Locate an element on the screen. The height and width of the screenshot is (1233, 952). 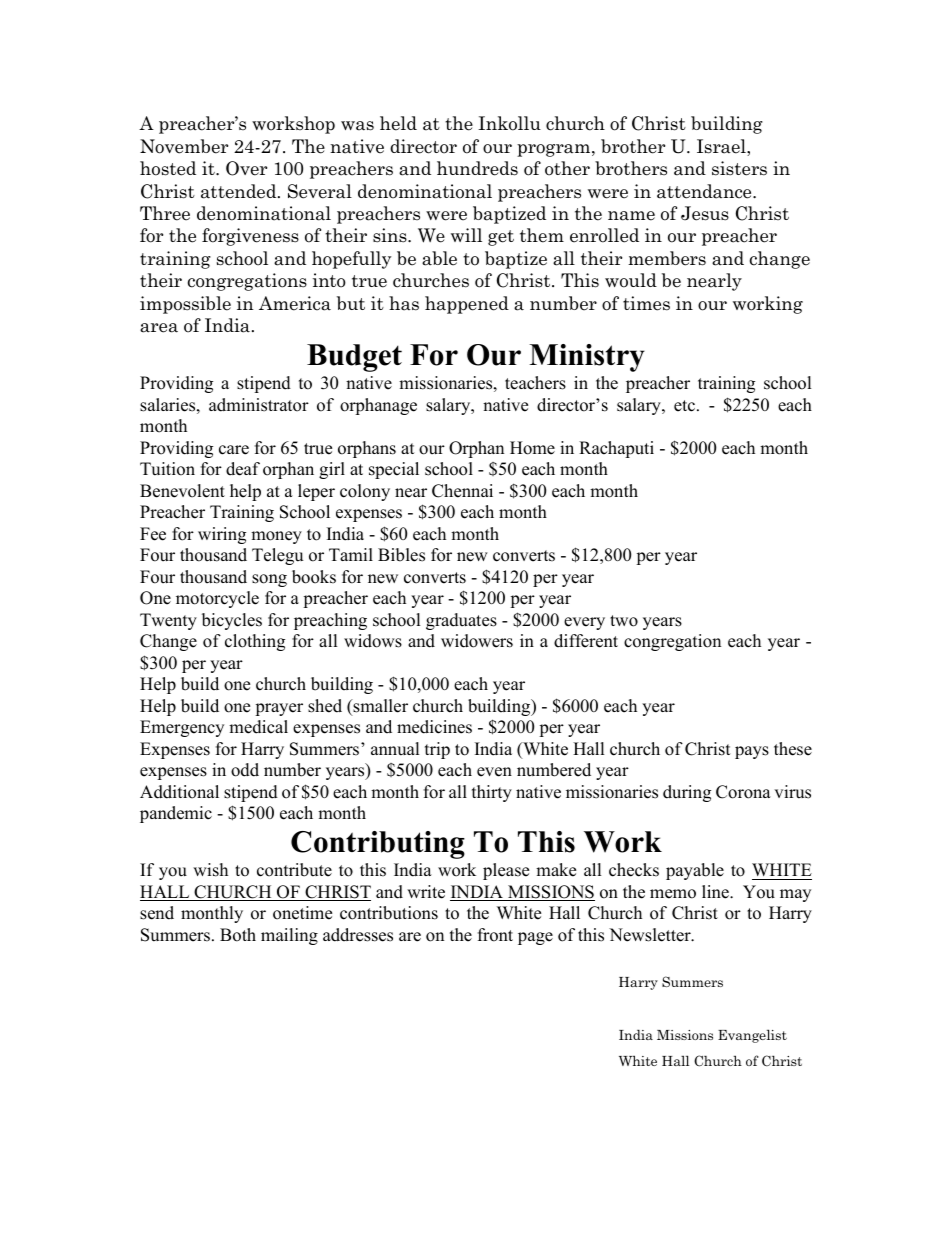
care is located at coordinates (234, 450).
